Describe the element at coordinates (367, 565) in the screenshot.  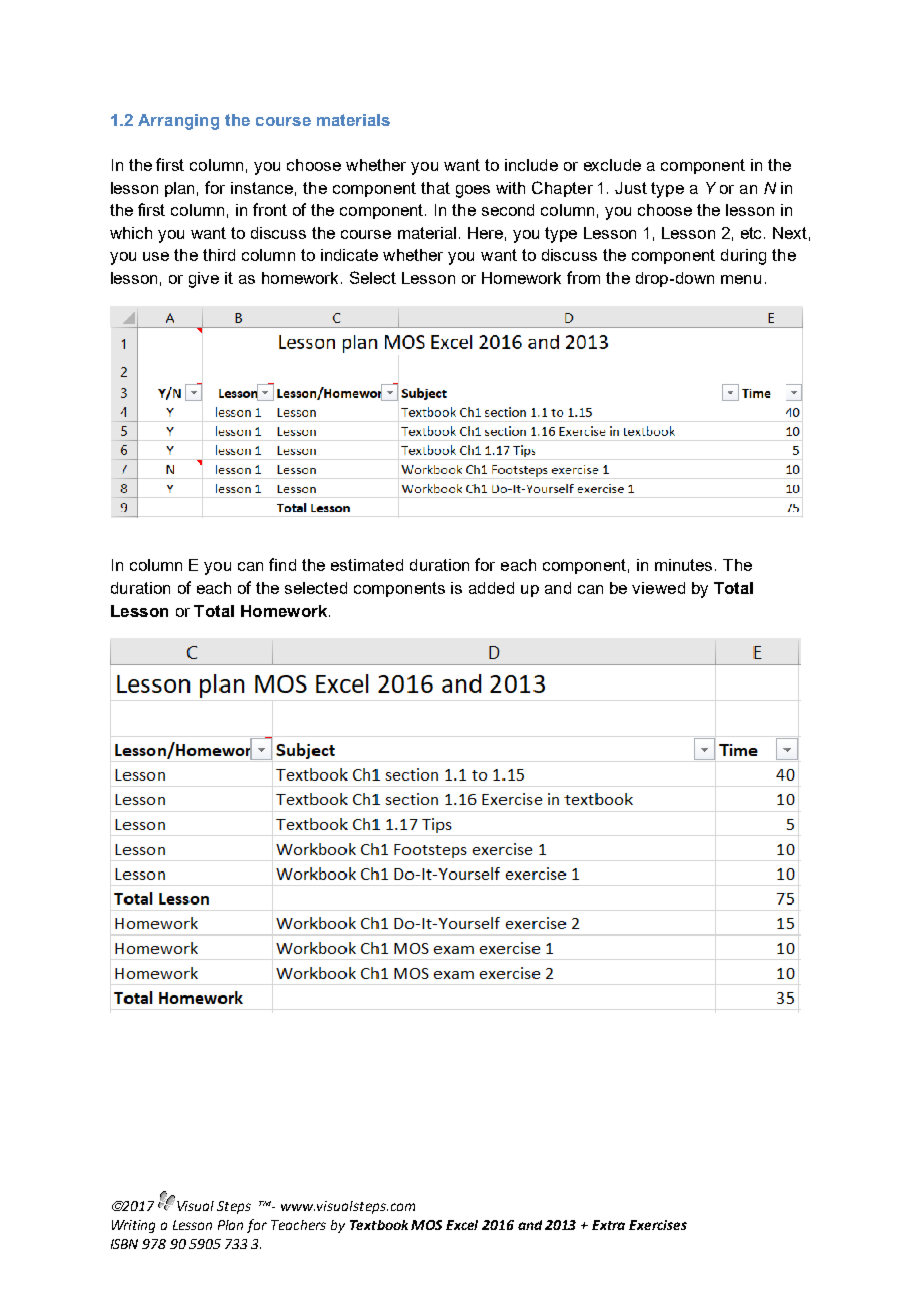
I see `estimated` at that location.
